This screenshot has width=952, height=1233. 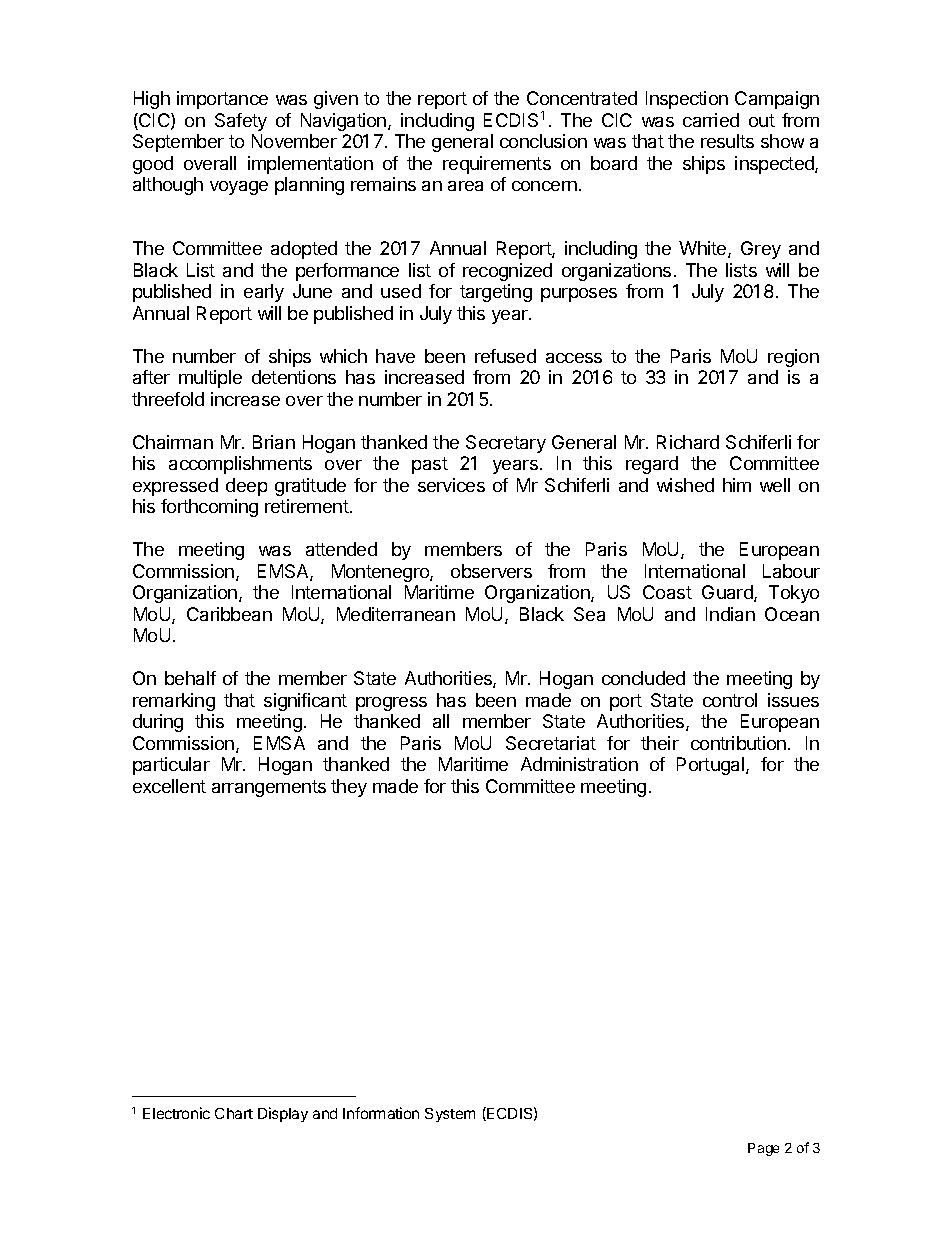 What do you see at coordinates (497, 165) in the screenshot?
I see `requirements` at bounding box center [497, 165].
